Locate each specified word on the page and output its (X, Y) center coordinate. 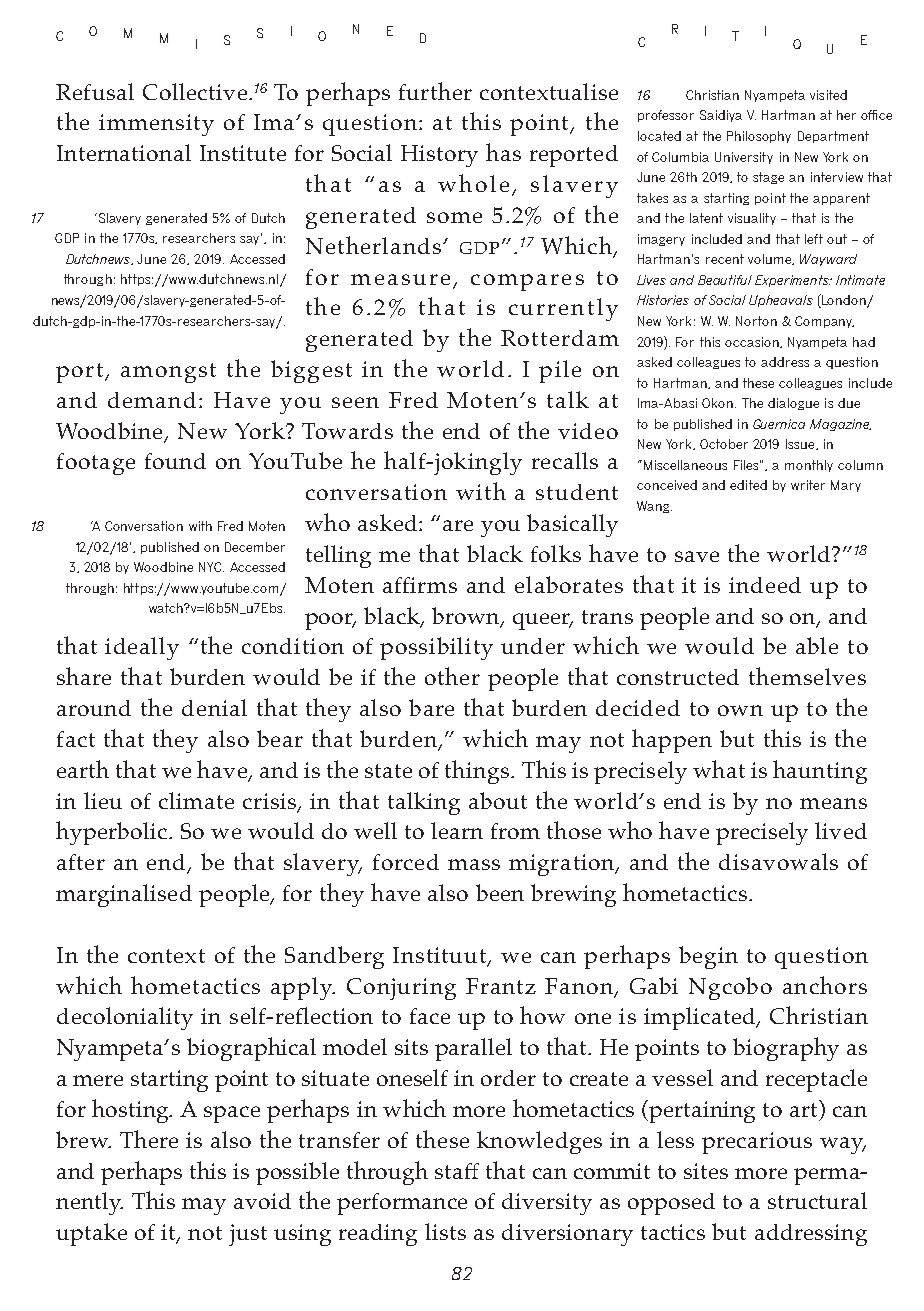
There (149, 1139)
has (503, 152)
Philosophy (759, 137)
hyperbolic (113, 833)
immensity (156, 125)
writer (808, 485)
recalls (565, 460)
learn (457, 830)
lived (841, 830)
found (175, 461)
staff (457, 1171)
